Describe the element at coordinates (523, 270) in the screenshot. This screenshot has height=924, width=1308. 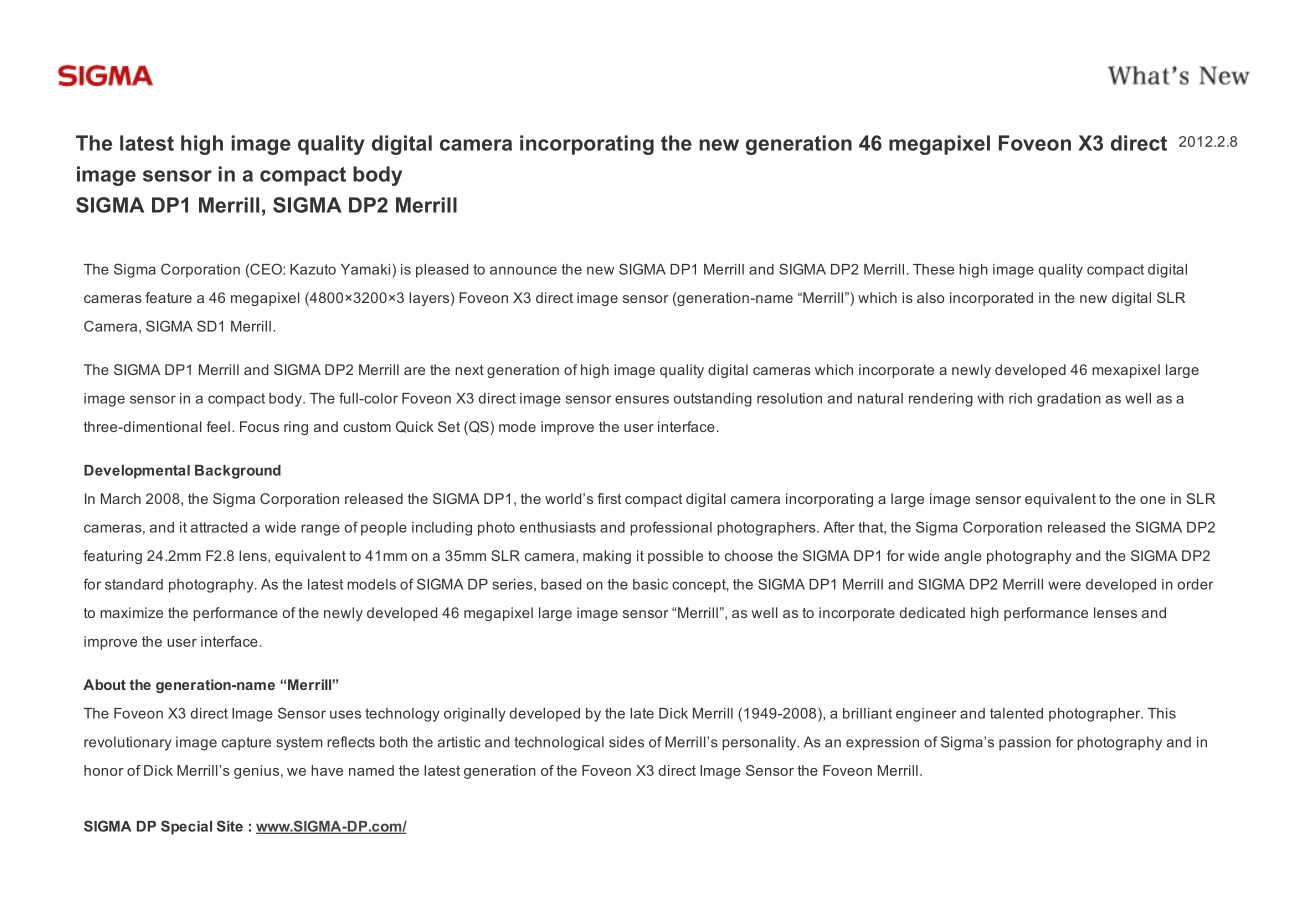
I see `announce` at that location.
